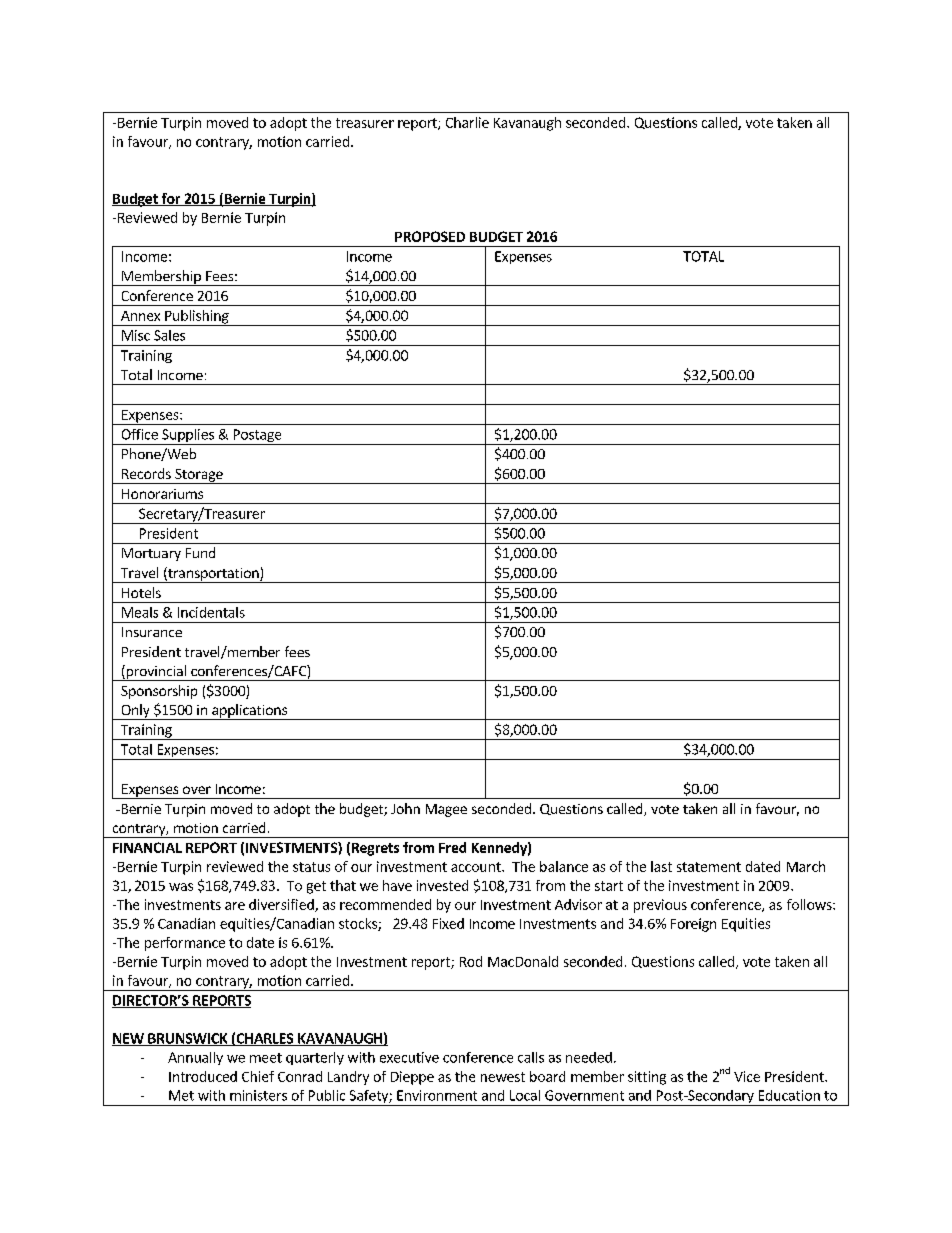 The image size is (952, 1233). Describe the element at coordinates (467, 122) in the screenshot. I see `Charlie` at that location.
